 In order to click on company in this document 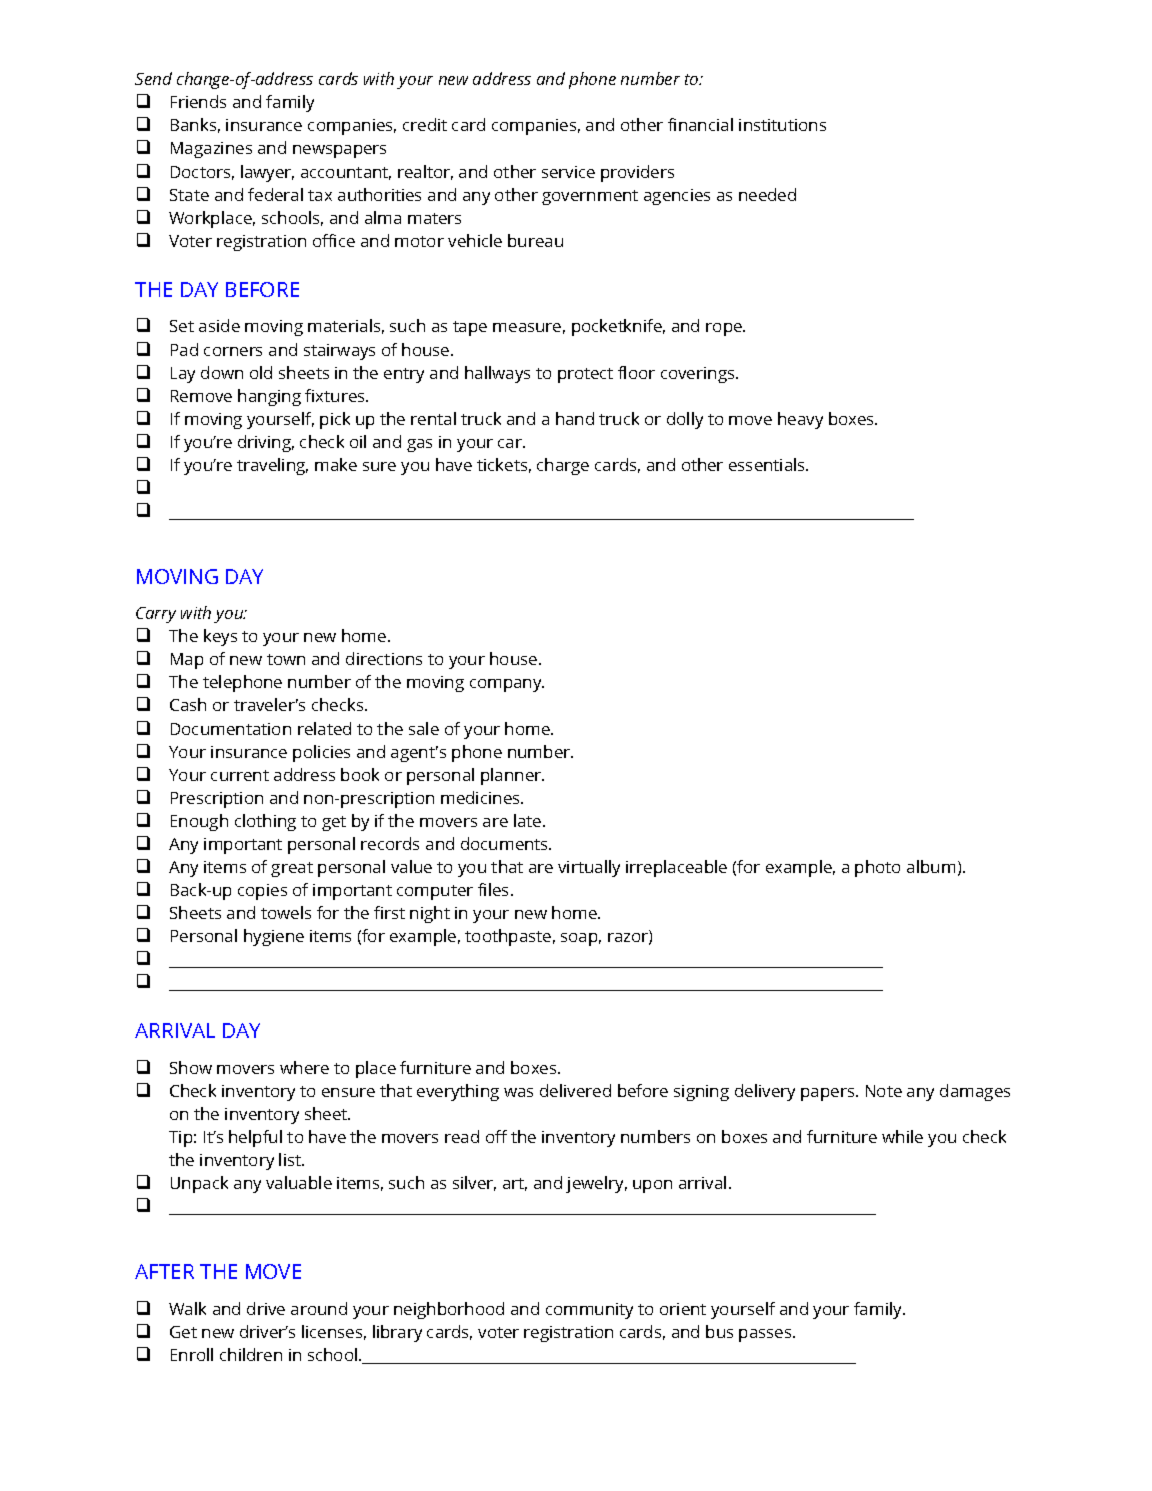, I will do `click(507, 685)`.
